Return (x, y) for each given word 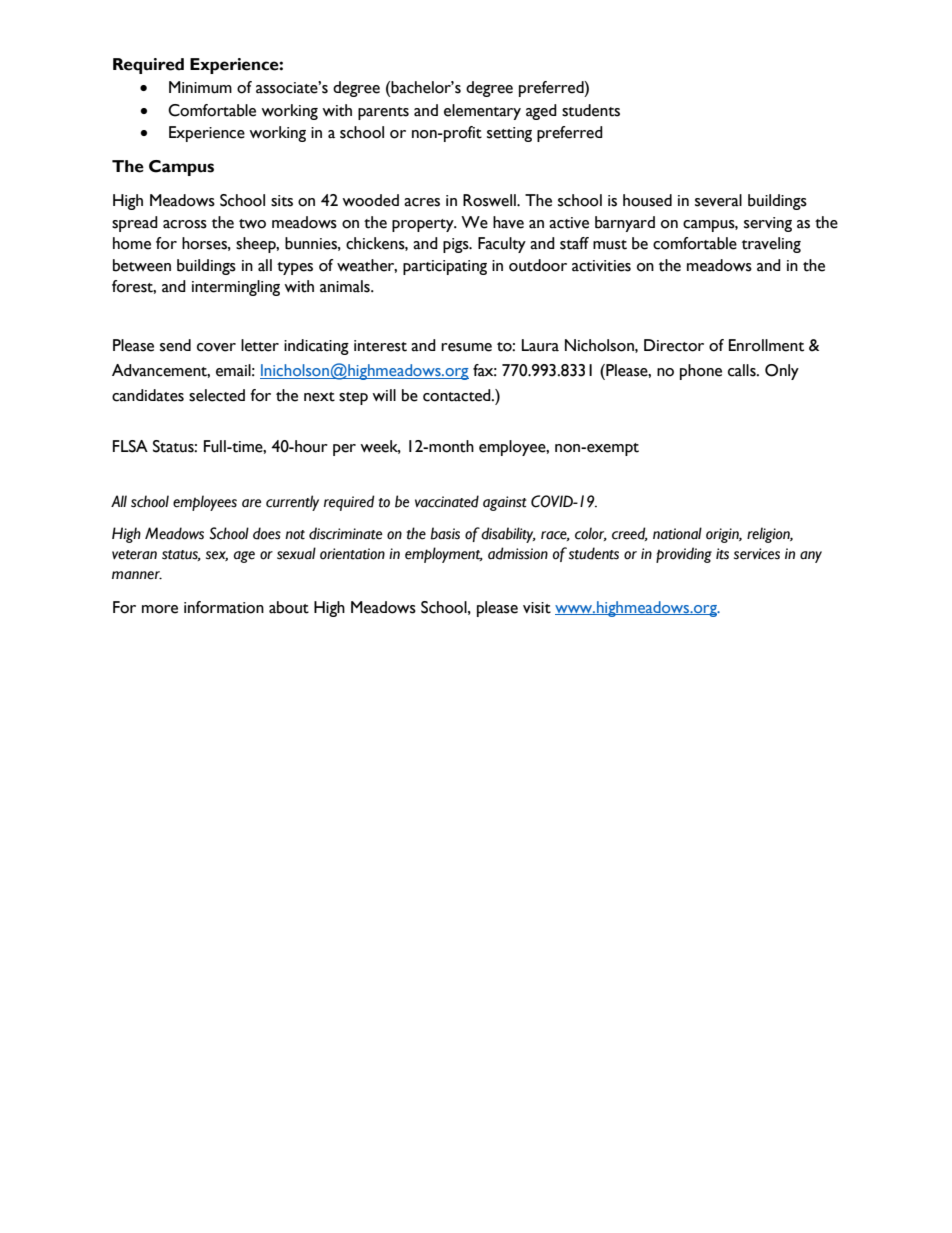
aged (541, 112)
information (224, 607)
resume (466, 347)
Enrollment (766, 345)
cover (216, 347)
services (757, 554)
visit (537, 608)
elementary (482, 112)
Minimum (200, 87)
